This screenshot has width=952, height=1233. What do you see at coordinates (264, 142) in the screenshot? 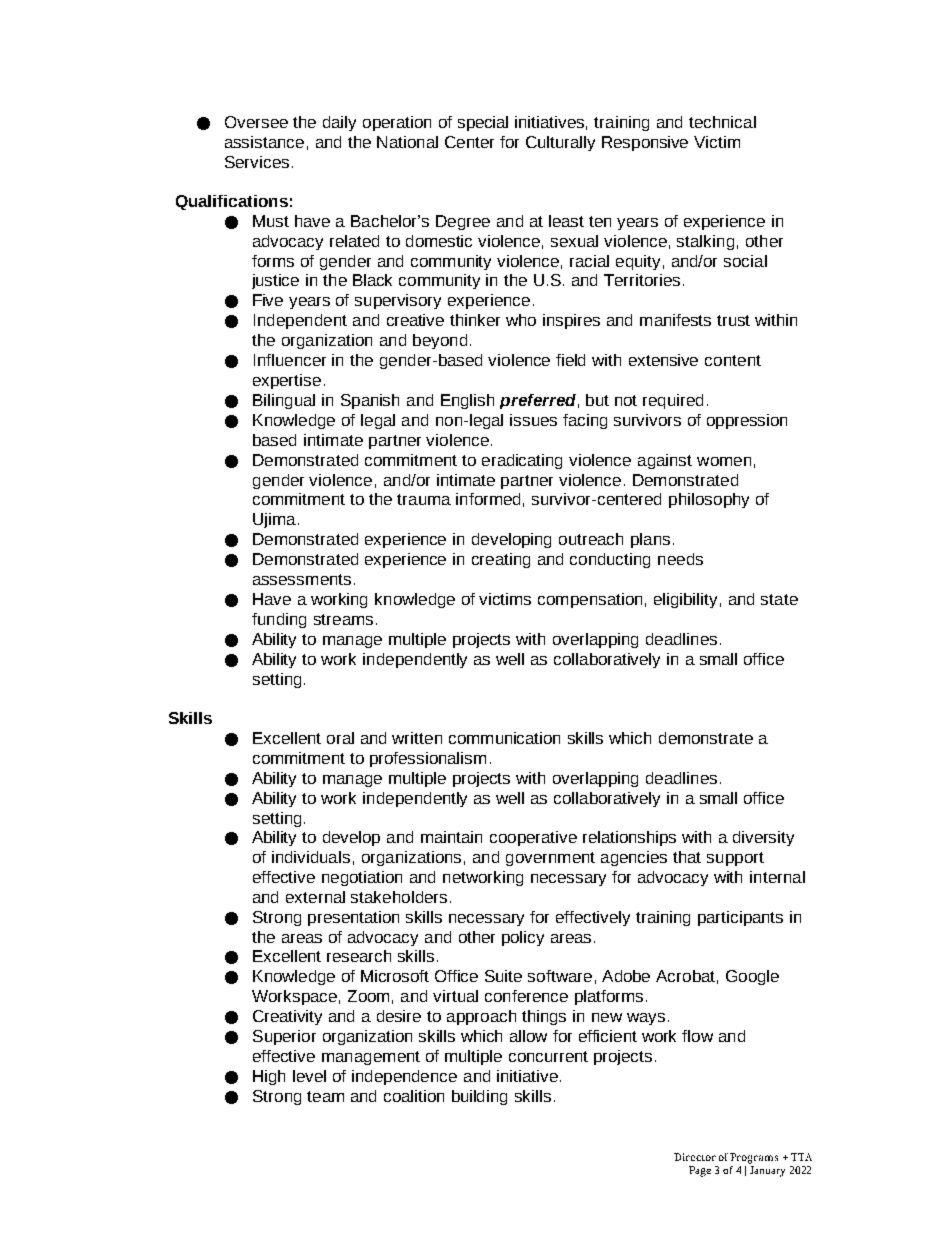
I see `assistance` at bounding box center [264, 142].
